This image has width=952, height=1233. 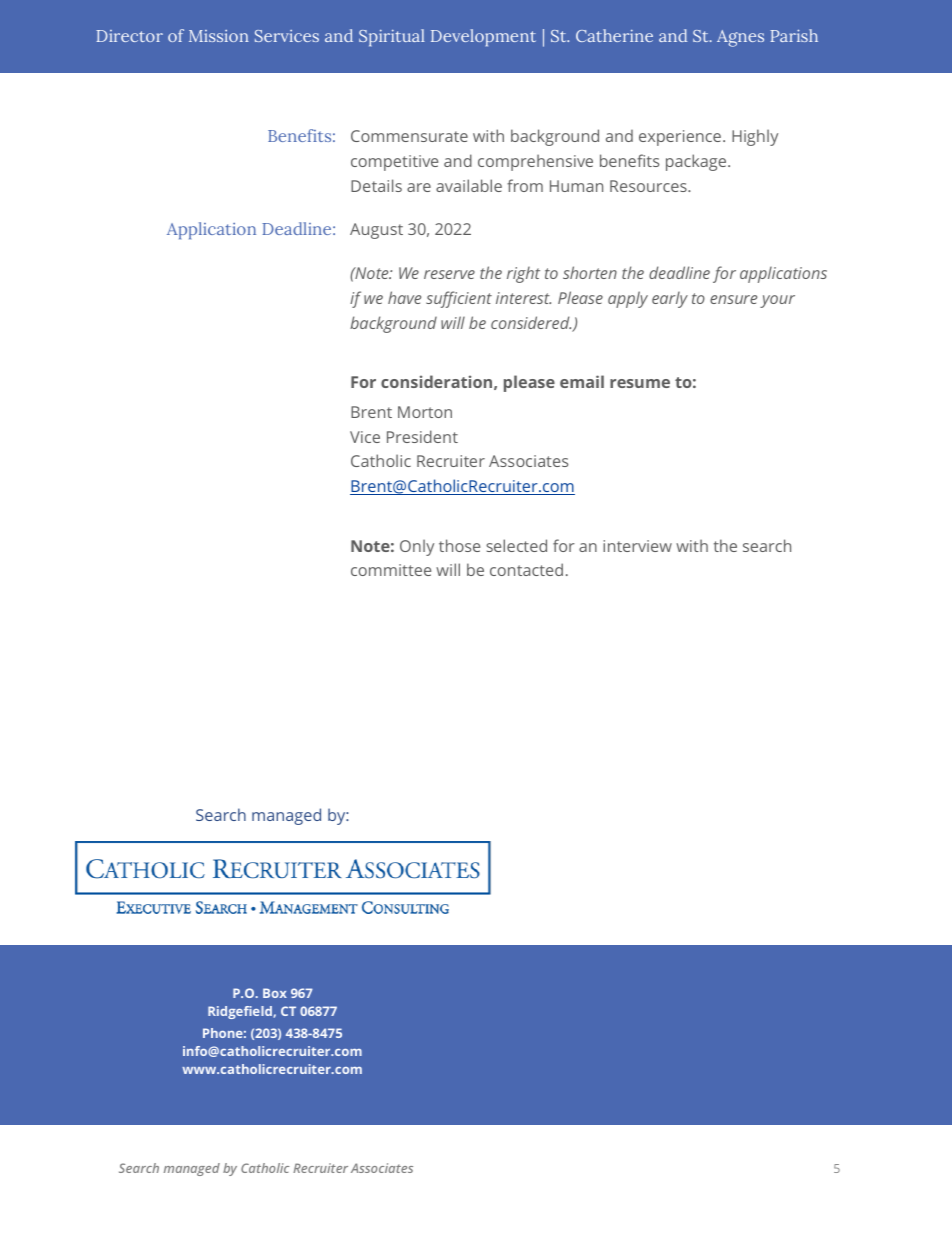 What do you see at coordinates (219, 36) in the image?
I see `Mission` at bounding box center [219, 36].
